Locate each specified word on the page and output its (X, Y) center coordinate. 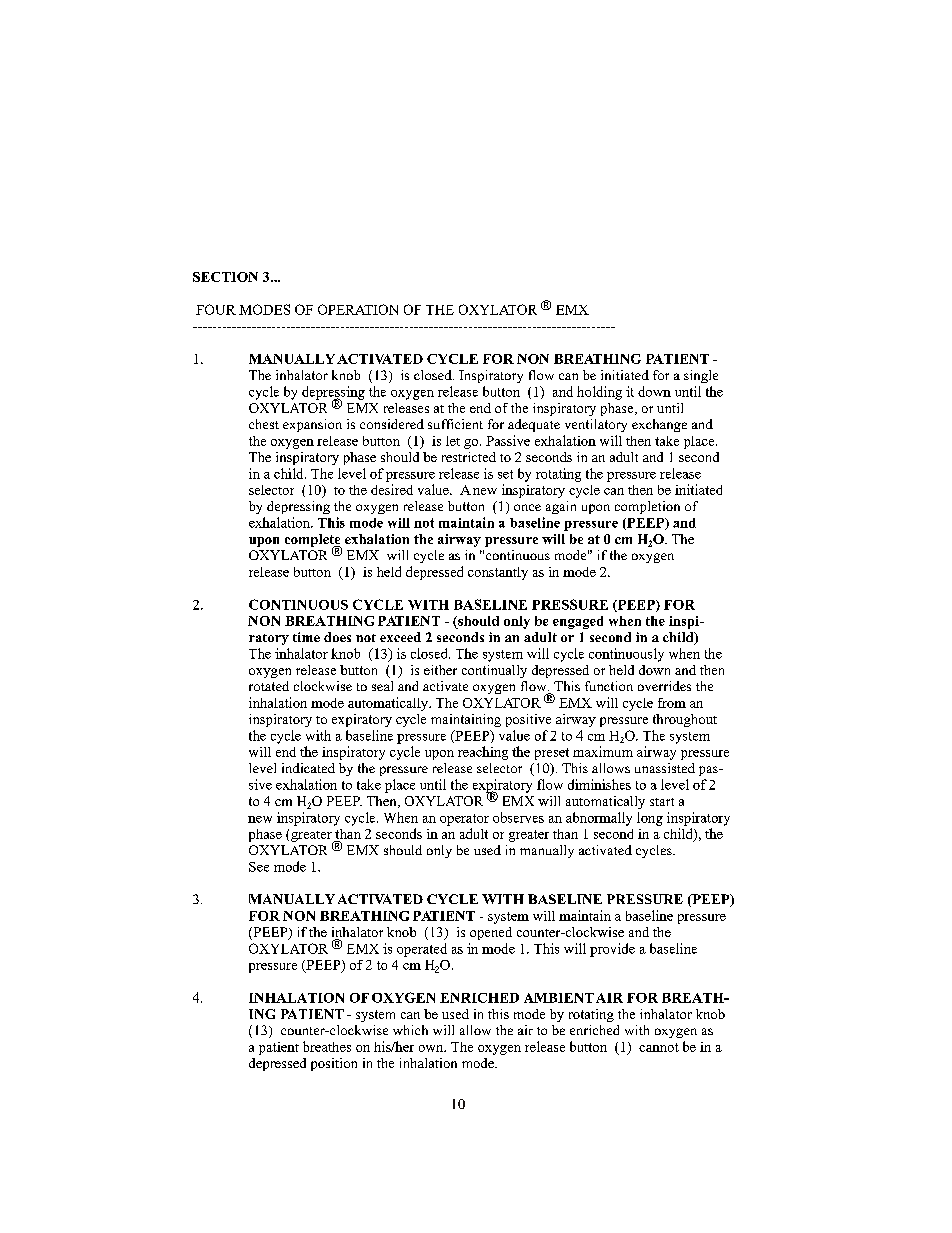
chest (264, 424)
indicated (308, 768)
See (259, 867)
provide (612, 950)
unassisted (665, 768)
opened (491, 933)
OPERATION (358, 309)
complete (313, 542)
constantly (498, 573)
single (701, 376)
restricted (469, 457)
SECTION (225, 277)
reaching (483, 753)
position (334, 1064)
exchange (659, 425)
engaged (578, 622)
